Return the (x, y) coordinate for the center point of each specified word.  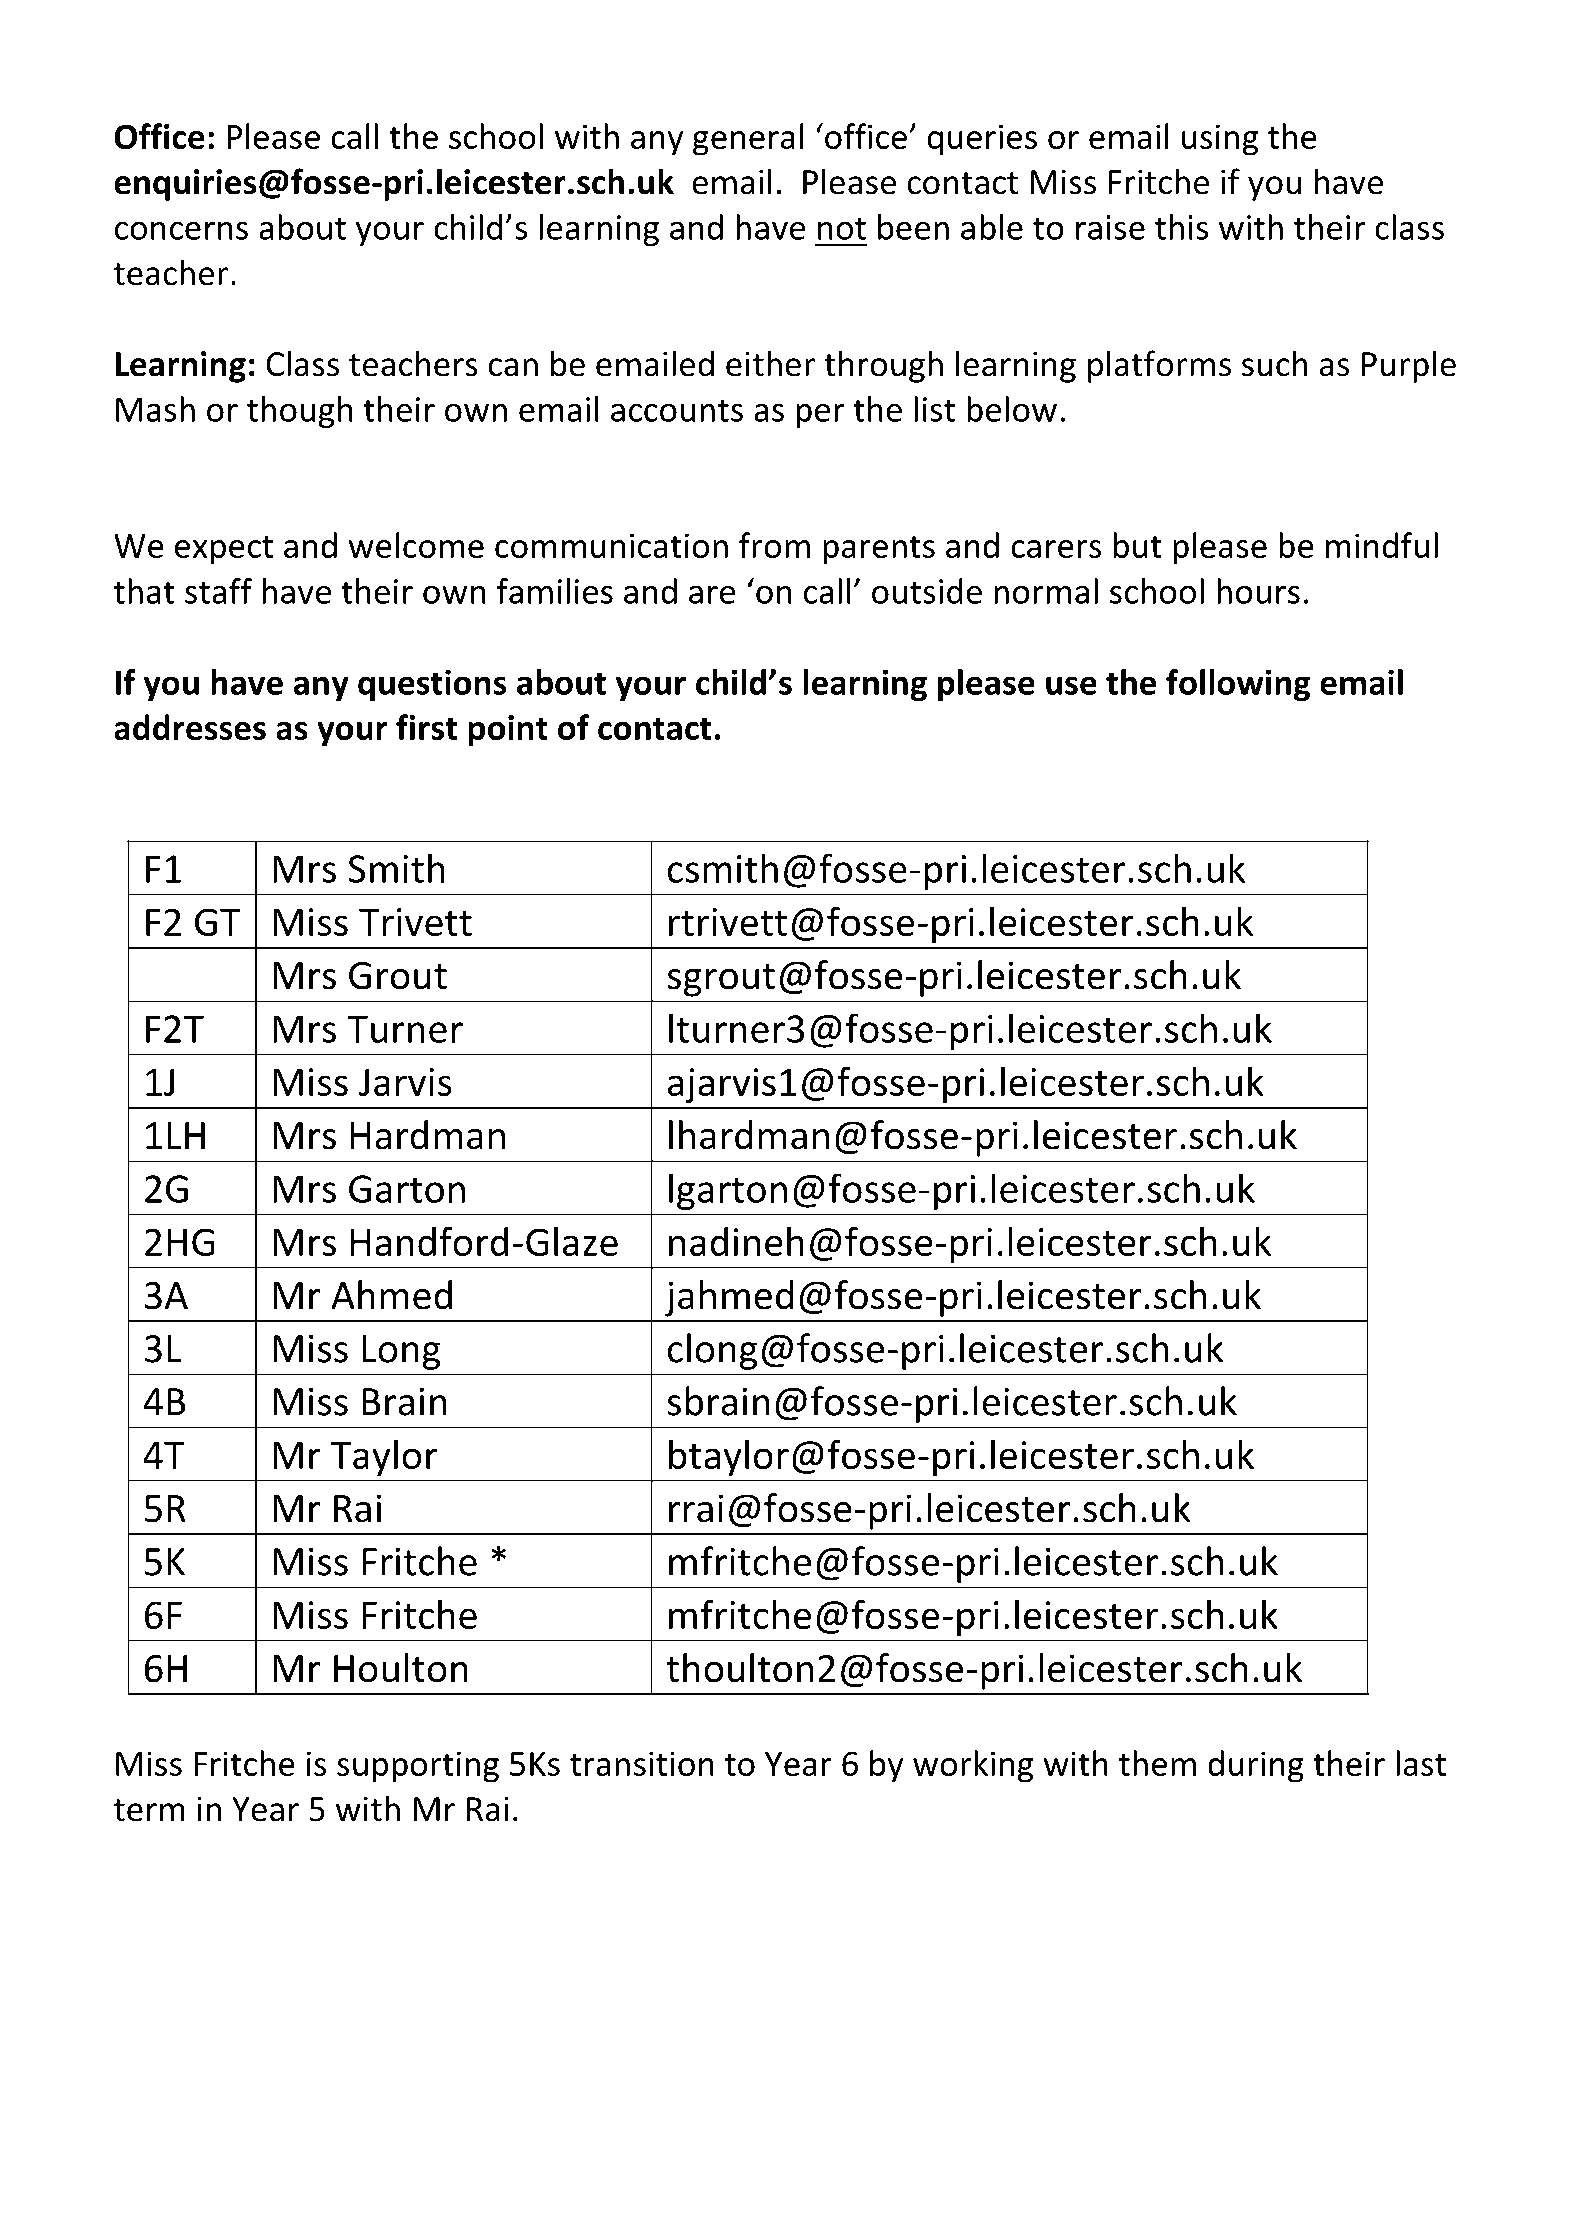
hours (1258, 591)
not (842, 228)
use (1071, 685)
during (1256, 1766)
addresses (190, 727)
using (1220, 140)
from (774, 545)
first (426, 727)
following (1238, 685)
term (149, 1810)
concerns (181, 231)
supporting (418, 1767)
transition (642, 1763)
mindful (1382, 545)
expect (224, 550)
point (508, 731)
